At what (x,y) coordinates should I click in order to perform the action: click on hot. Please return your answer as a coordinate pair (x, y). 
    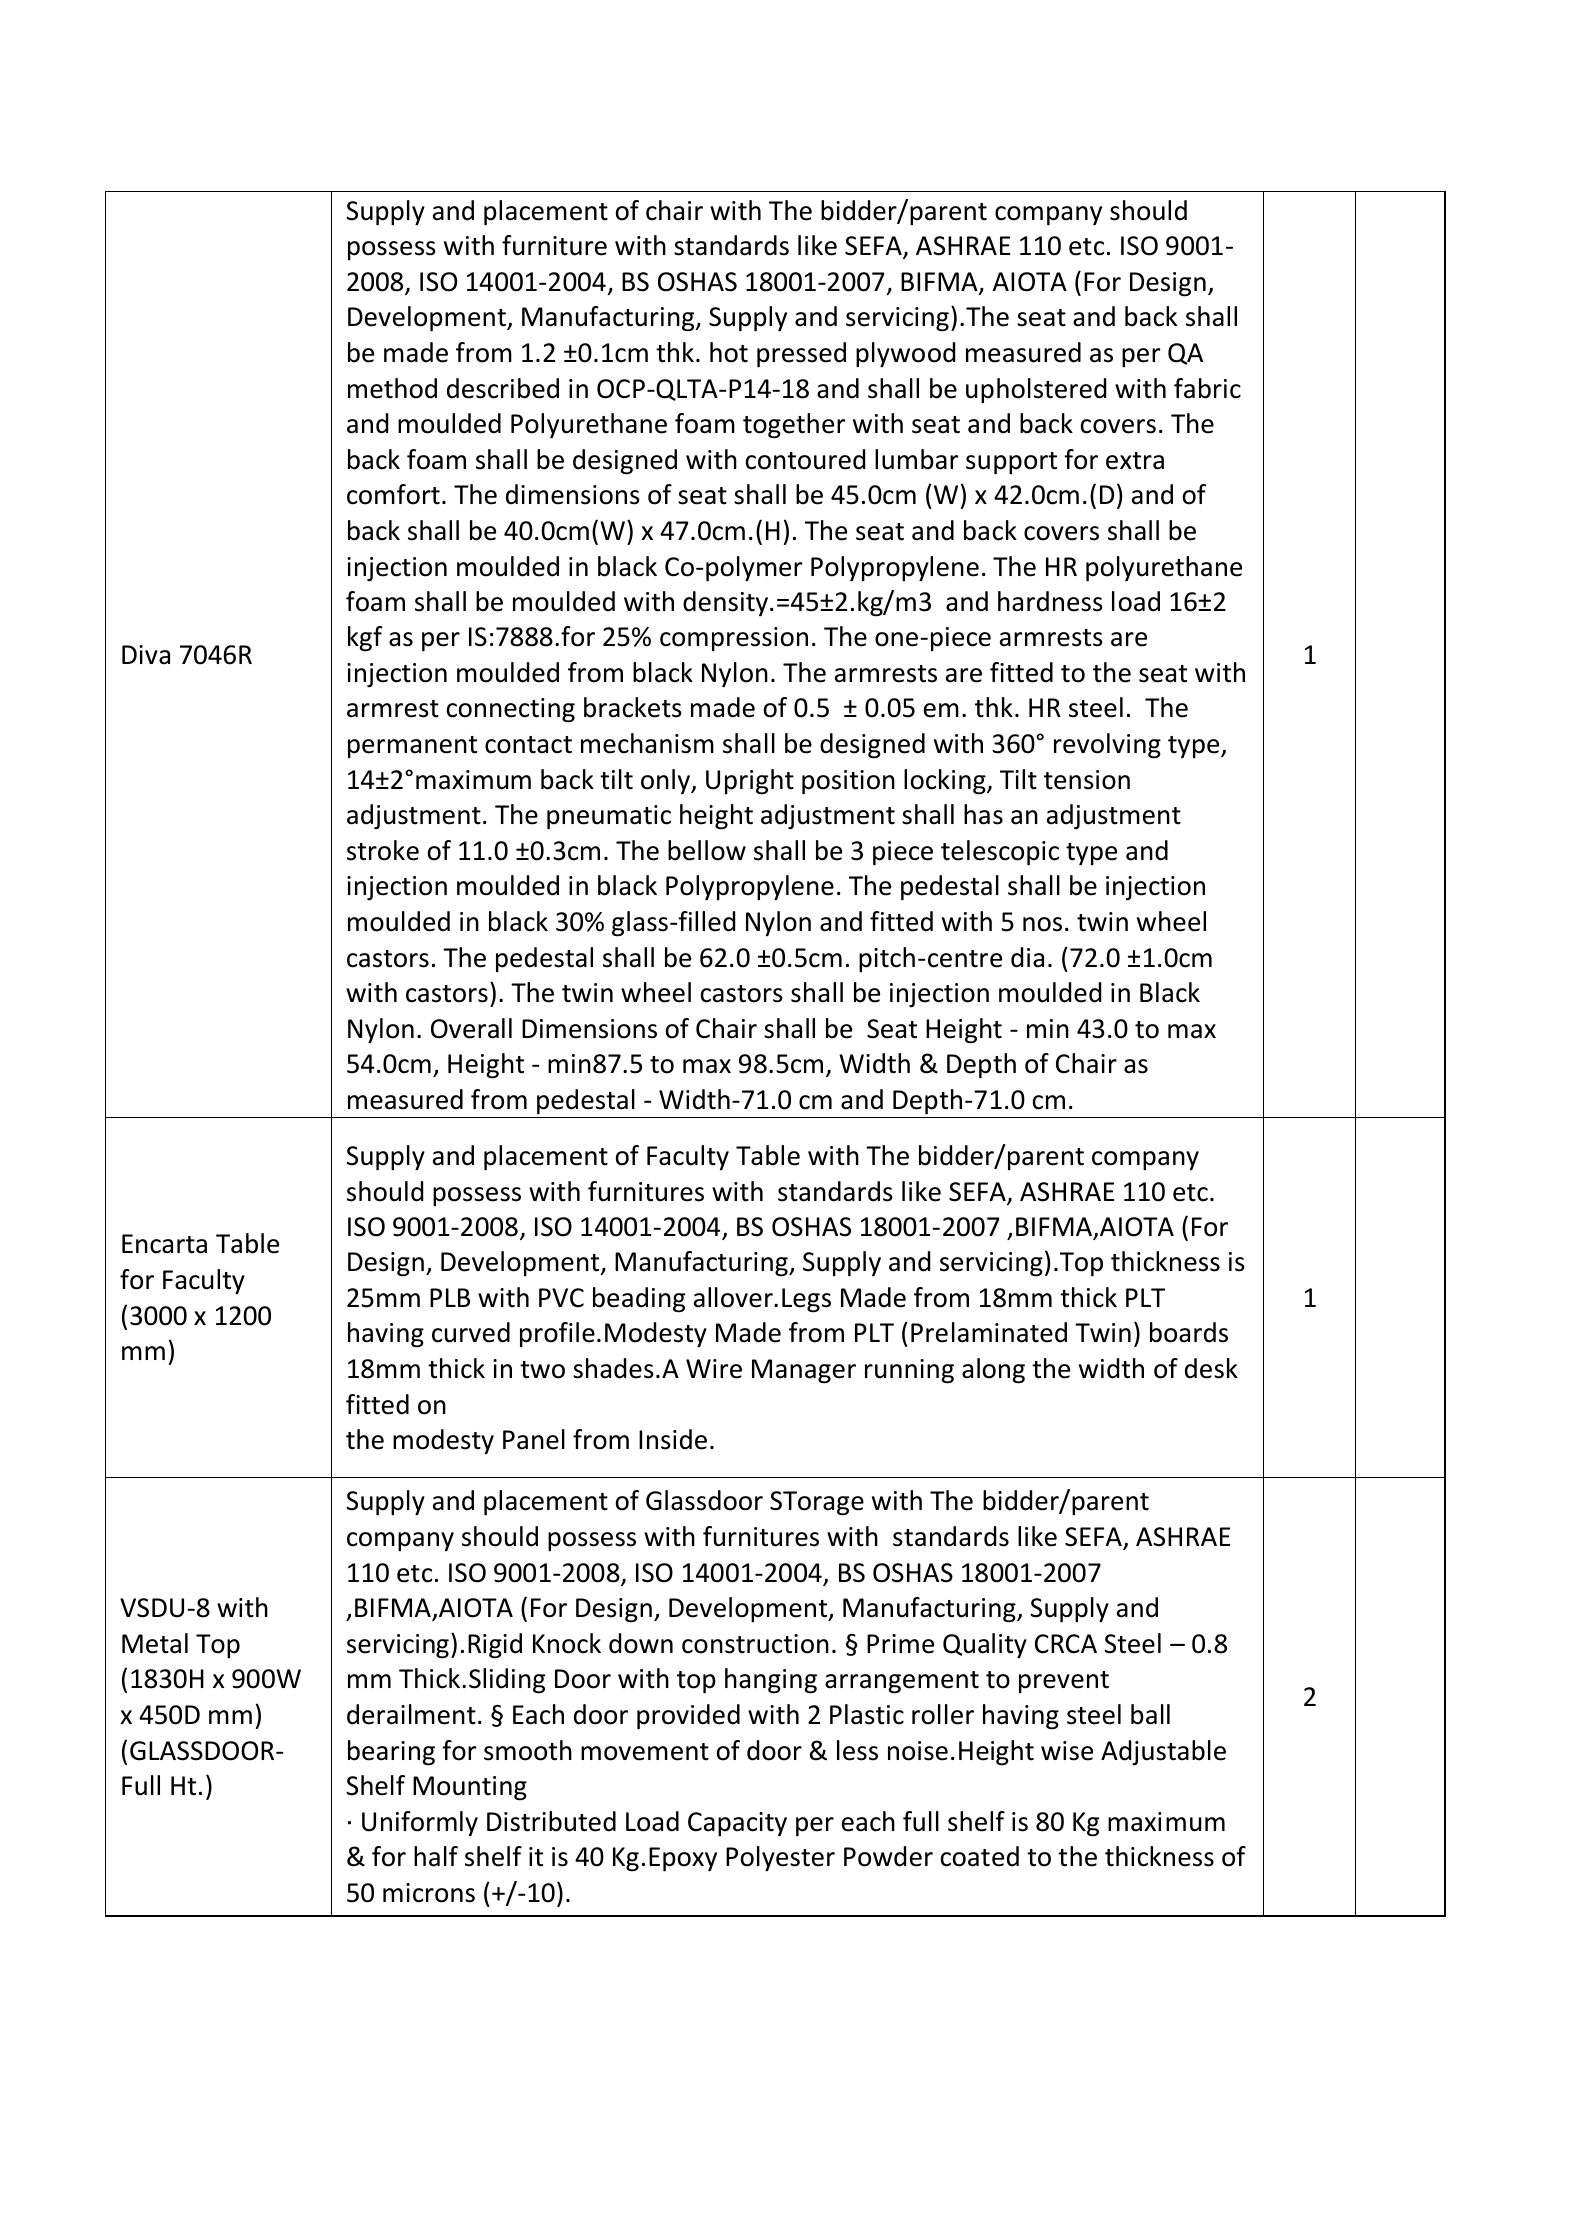
    Looking at the image, I should click on (729, 352).
